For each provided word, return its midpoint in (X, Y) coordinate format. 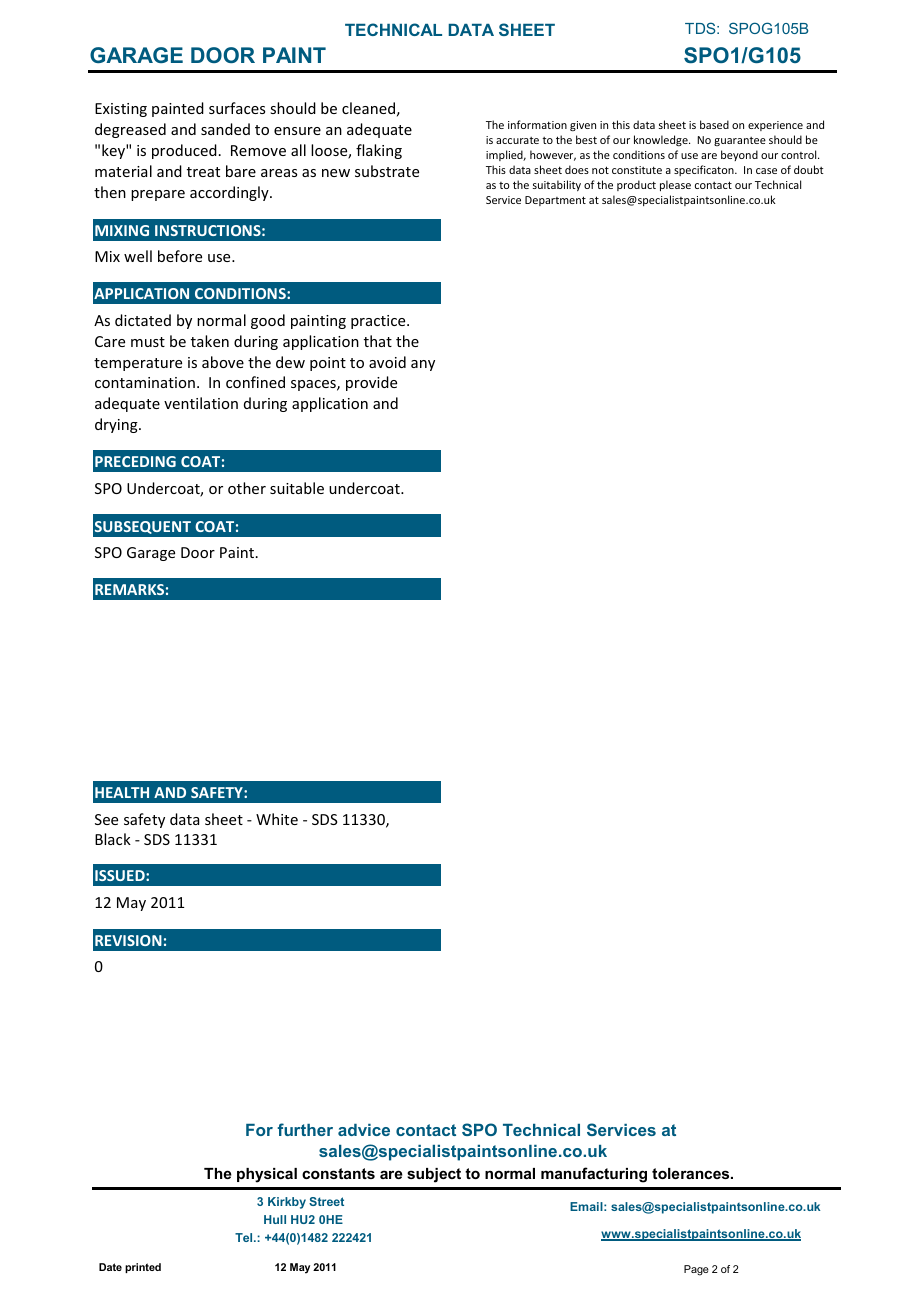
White (277, 819)
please (675, 185)
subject (434, 1175)
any (423, 365)
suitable (297, 488)
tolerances (692, 1173)
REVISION (128, 940)
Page (696, 1270)
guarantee (740, 141)
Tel (245, 1237)
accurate (517, 140)
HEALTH (122, 792)
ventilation (201, 403)
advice (364, 1130)
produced (184, 151)
